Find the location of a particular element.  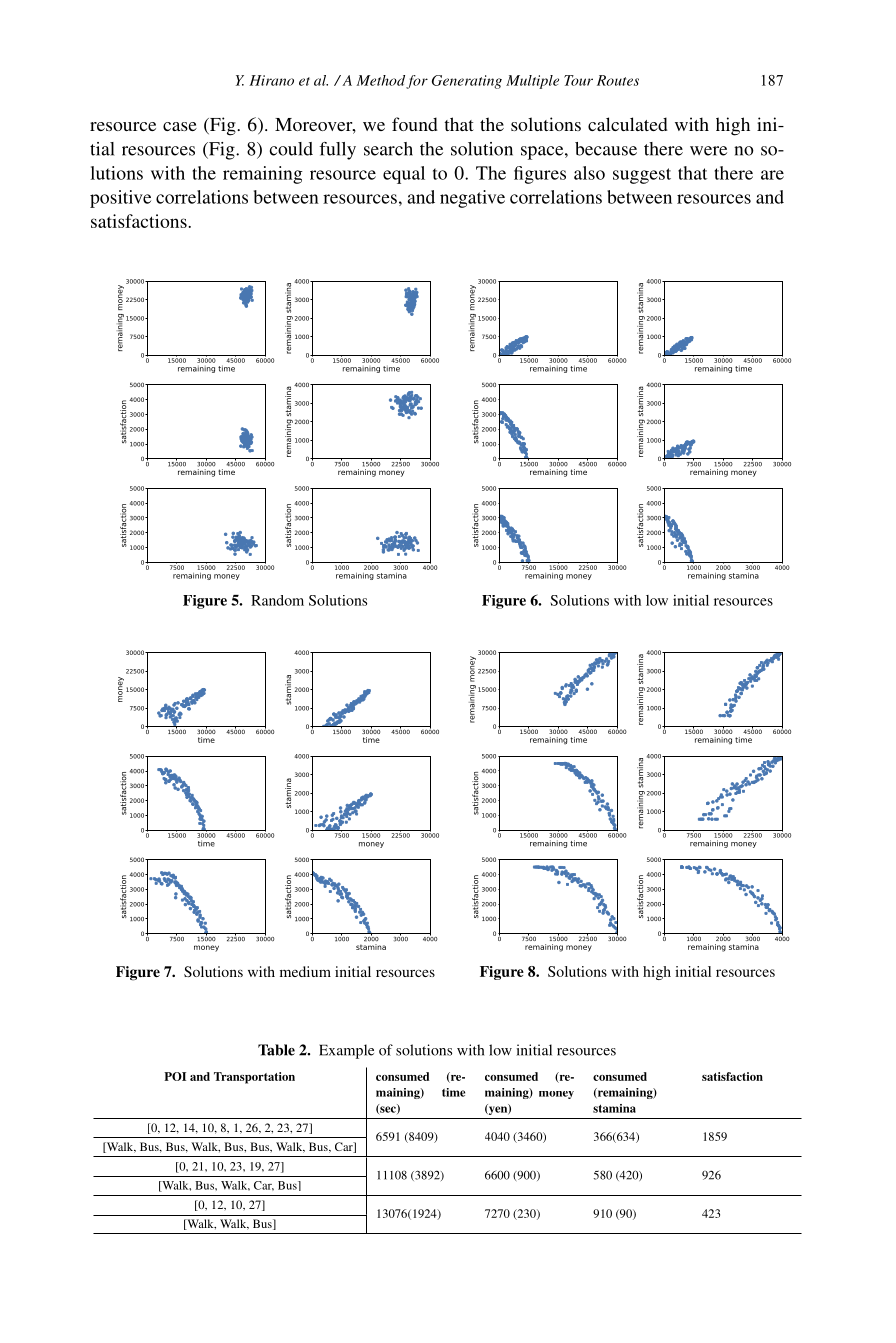

case is located at coordinates (180, 126).
